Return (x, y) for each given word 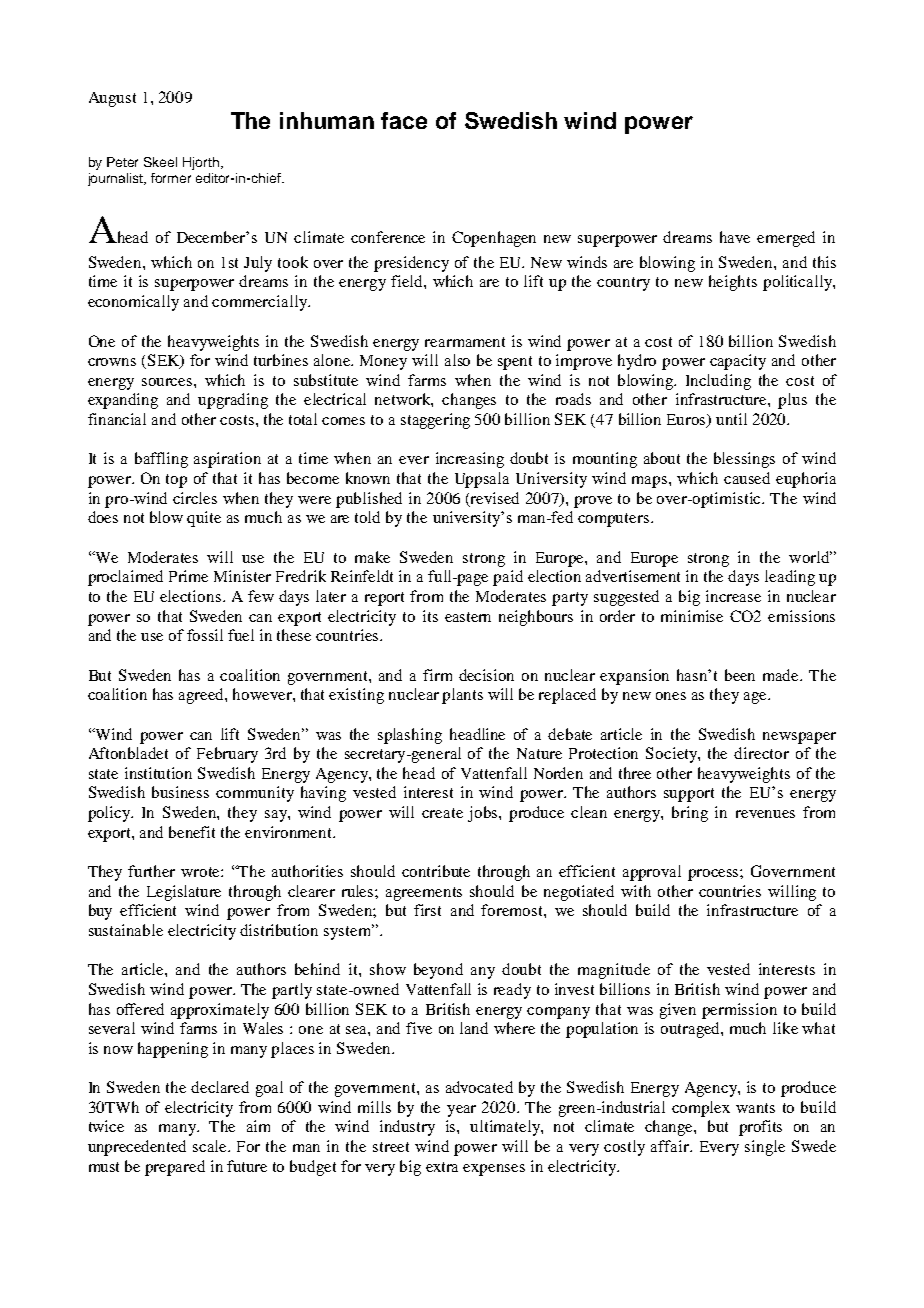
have (735, 237)
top (176, 481)
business (180, 792)
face (404, 120)
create (442, 813)
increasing (470, 460)
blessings (744, 460)
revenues (765, 814)
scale (211, 1146)
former (171, 178)
